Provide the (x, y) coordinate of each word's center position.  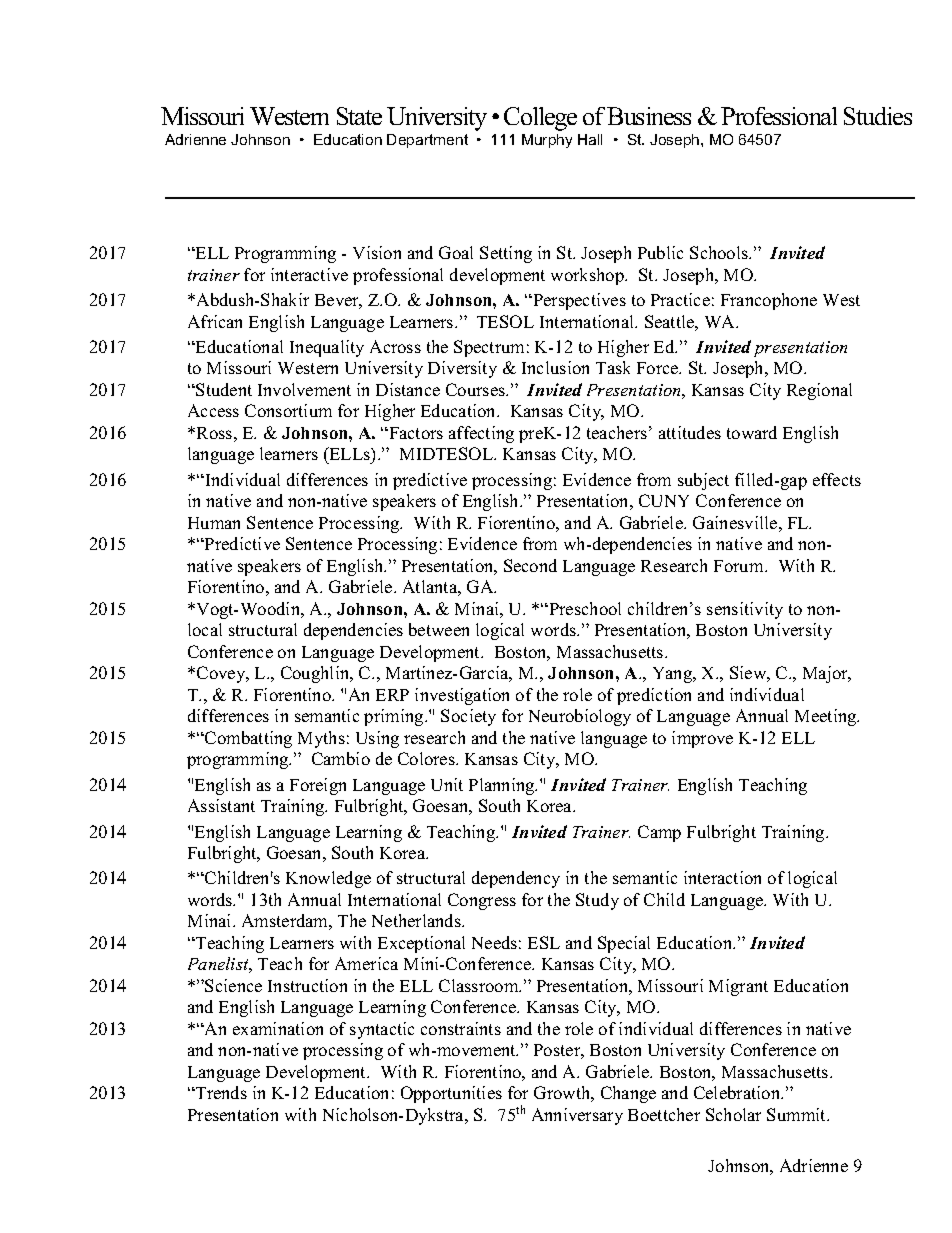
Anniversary (577, 1116)
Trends (220, 1092)
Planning (503, 786)
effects (837, 479)
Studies (878, 116)
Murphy (547, 141)
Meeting (827, 717)
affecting (481, 434)
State (359, 116)
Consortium (288, 410)
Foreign (318, 786)
